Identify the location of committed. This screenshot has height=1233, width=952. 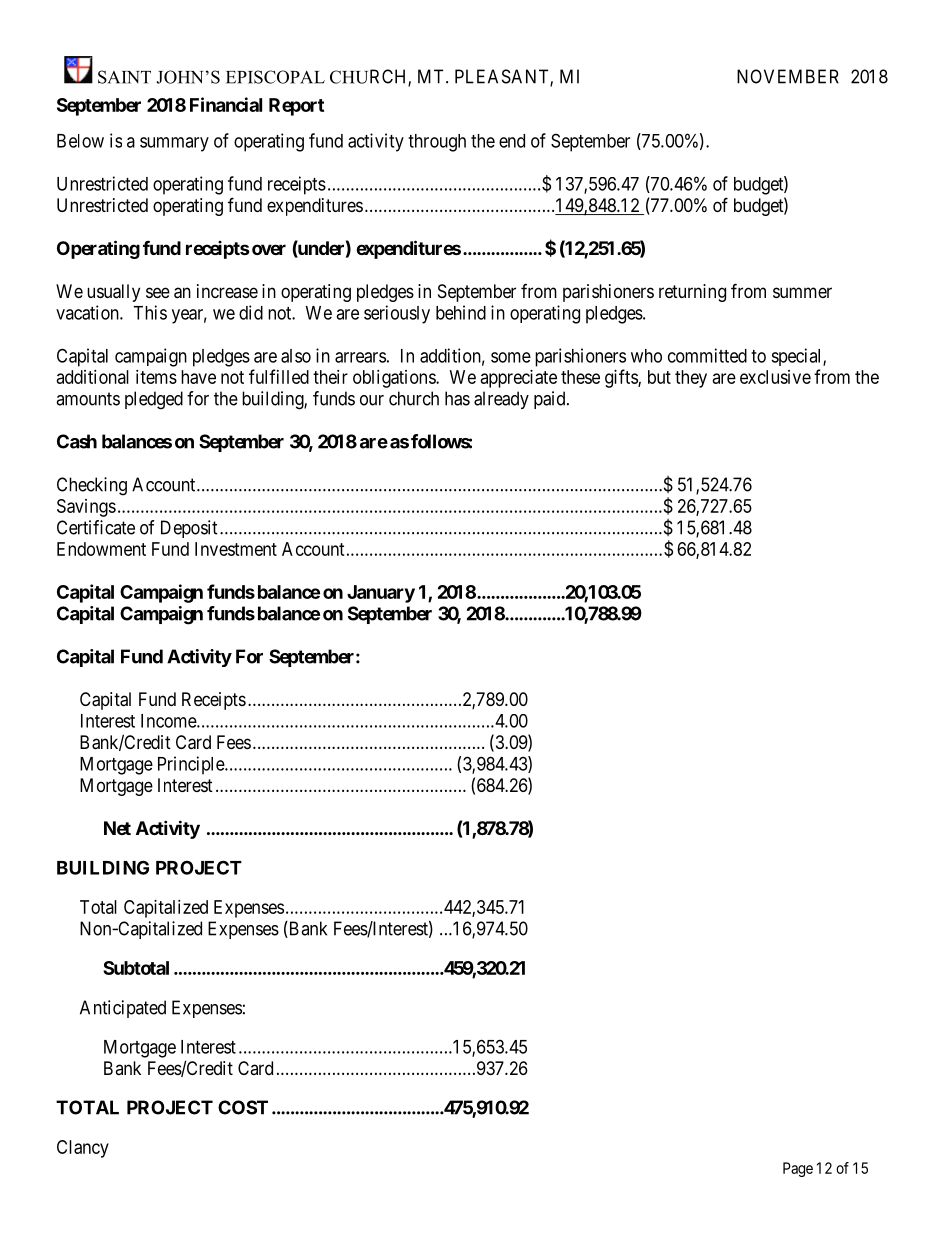
(707, 355).
